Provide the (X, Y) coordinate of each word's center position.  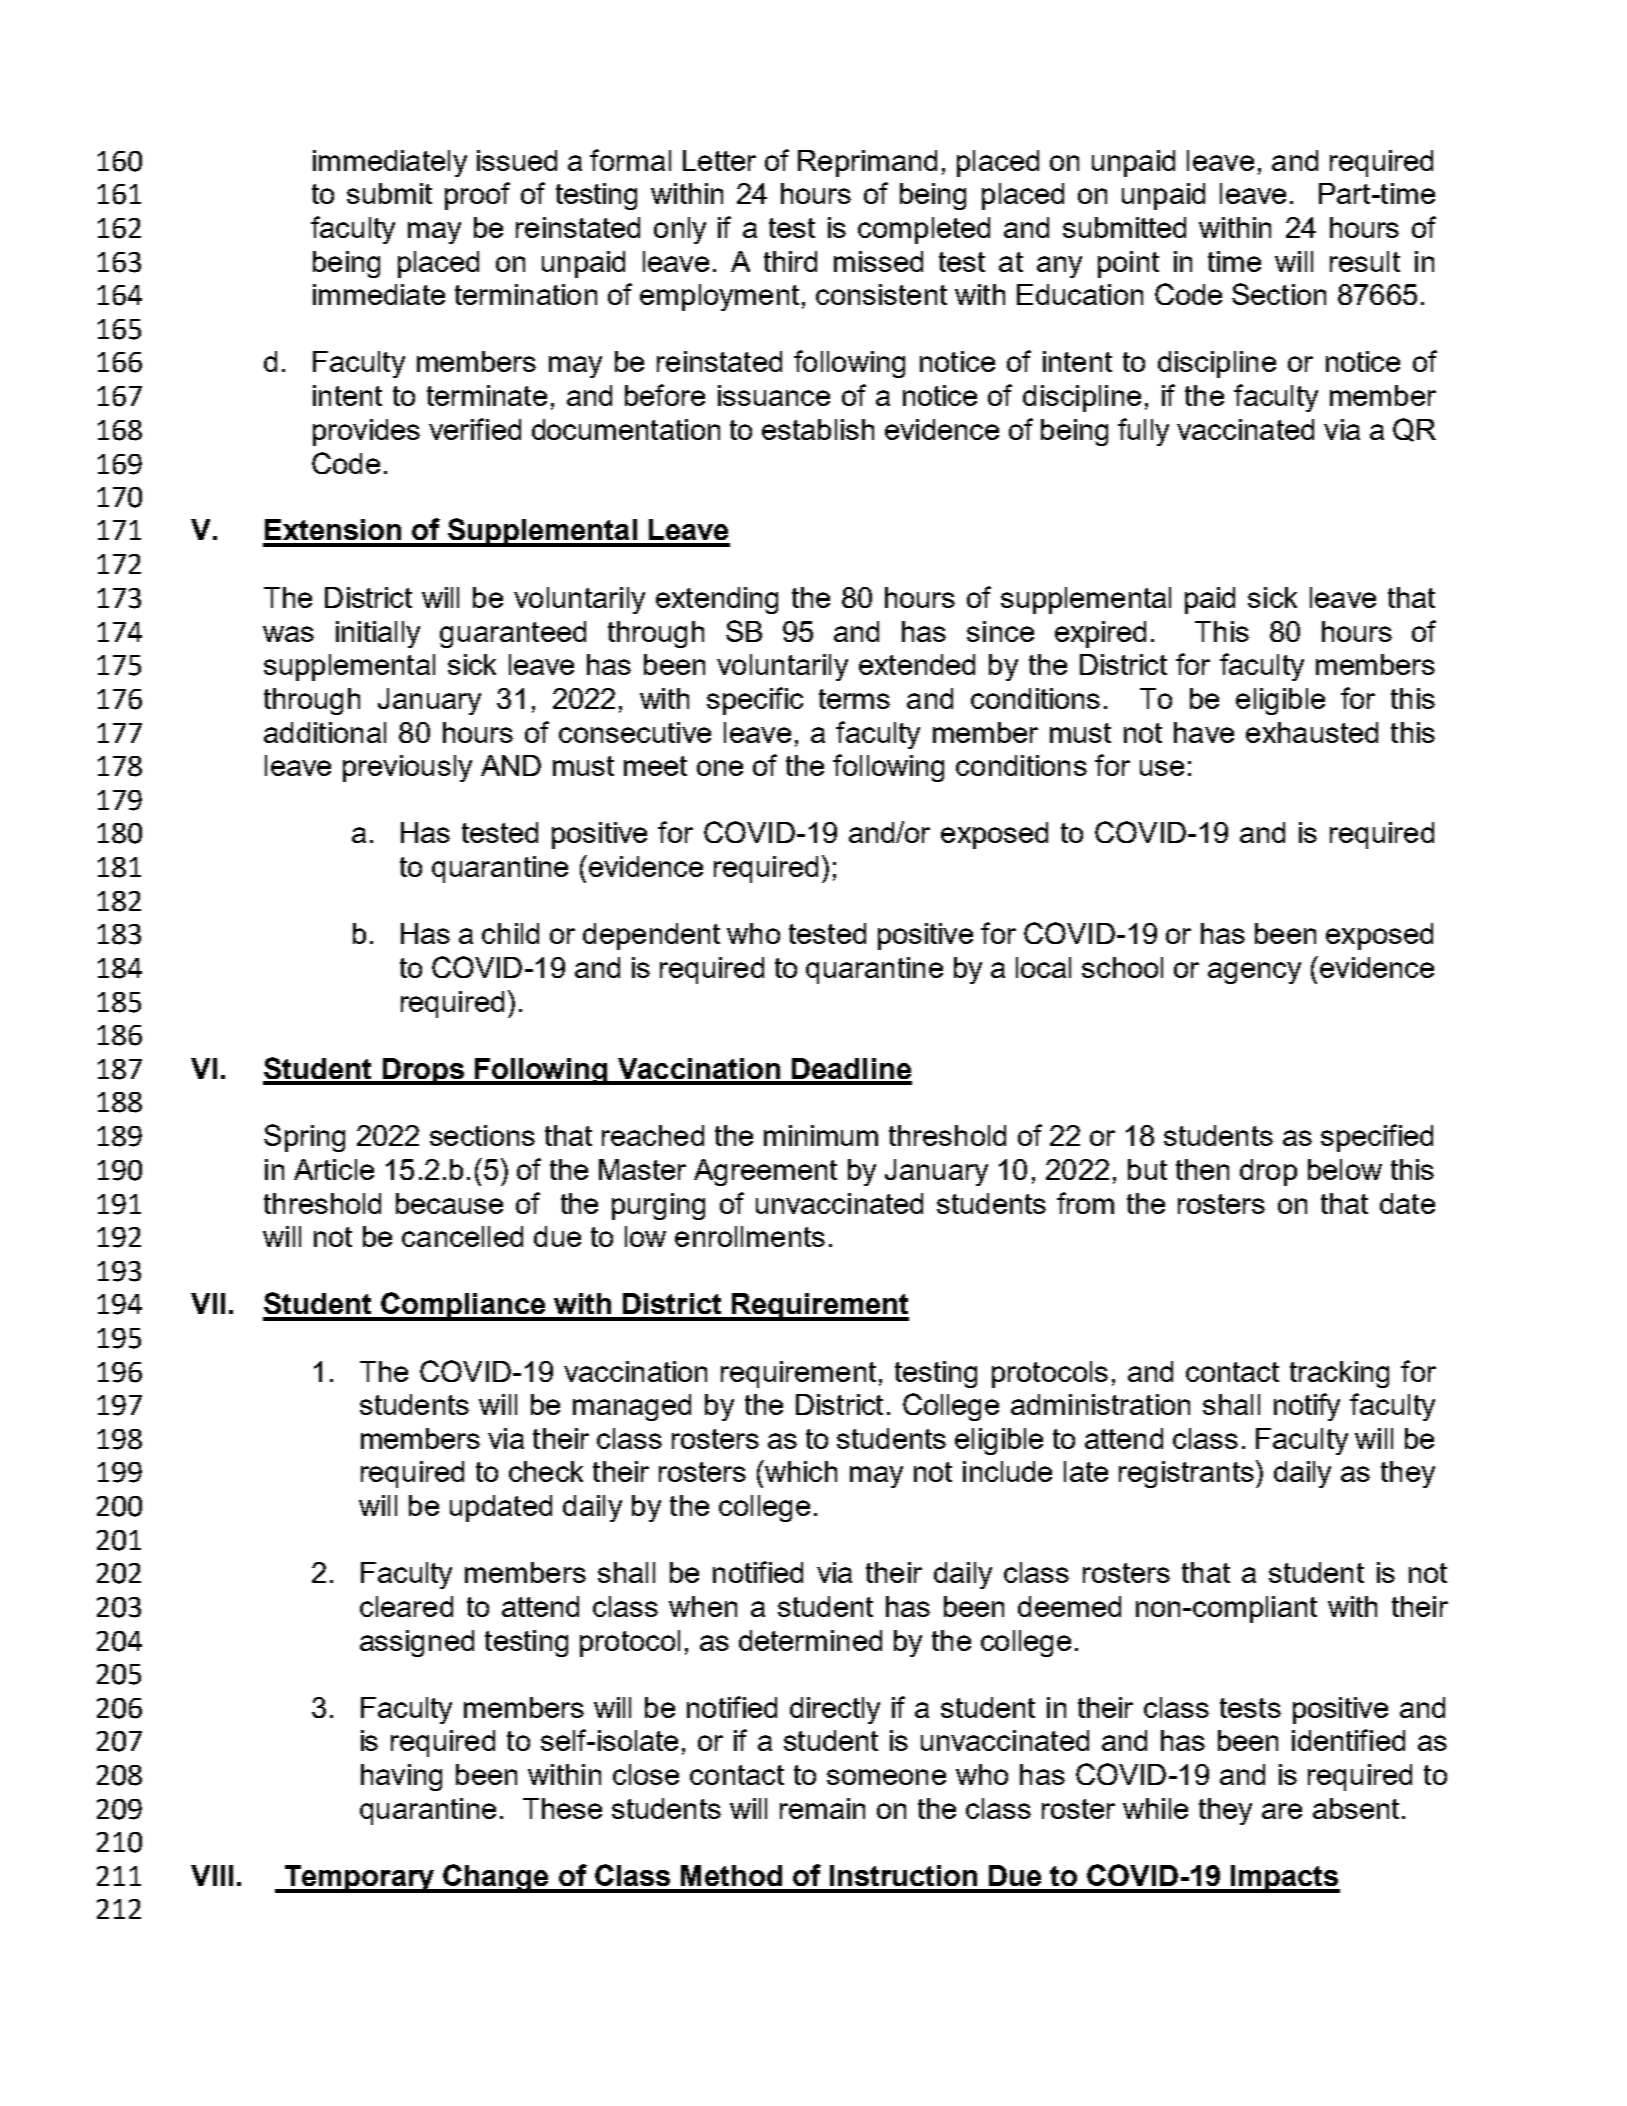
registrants (1186, 1474)
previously (407, 768)
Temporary (359, 1879)
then (1202, 1169)
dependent (651, 936)
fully (1143, 432)
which (800, 1471)
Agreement (765, 1172)
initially (378, 634)
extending (717, 600)
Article (334, 1169)
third (790, 261)
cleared (406, 1606)
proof (477, 196)
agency (1254, 973)
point (1128, 264)
